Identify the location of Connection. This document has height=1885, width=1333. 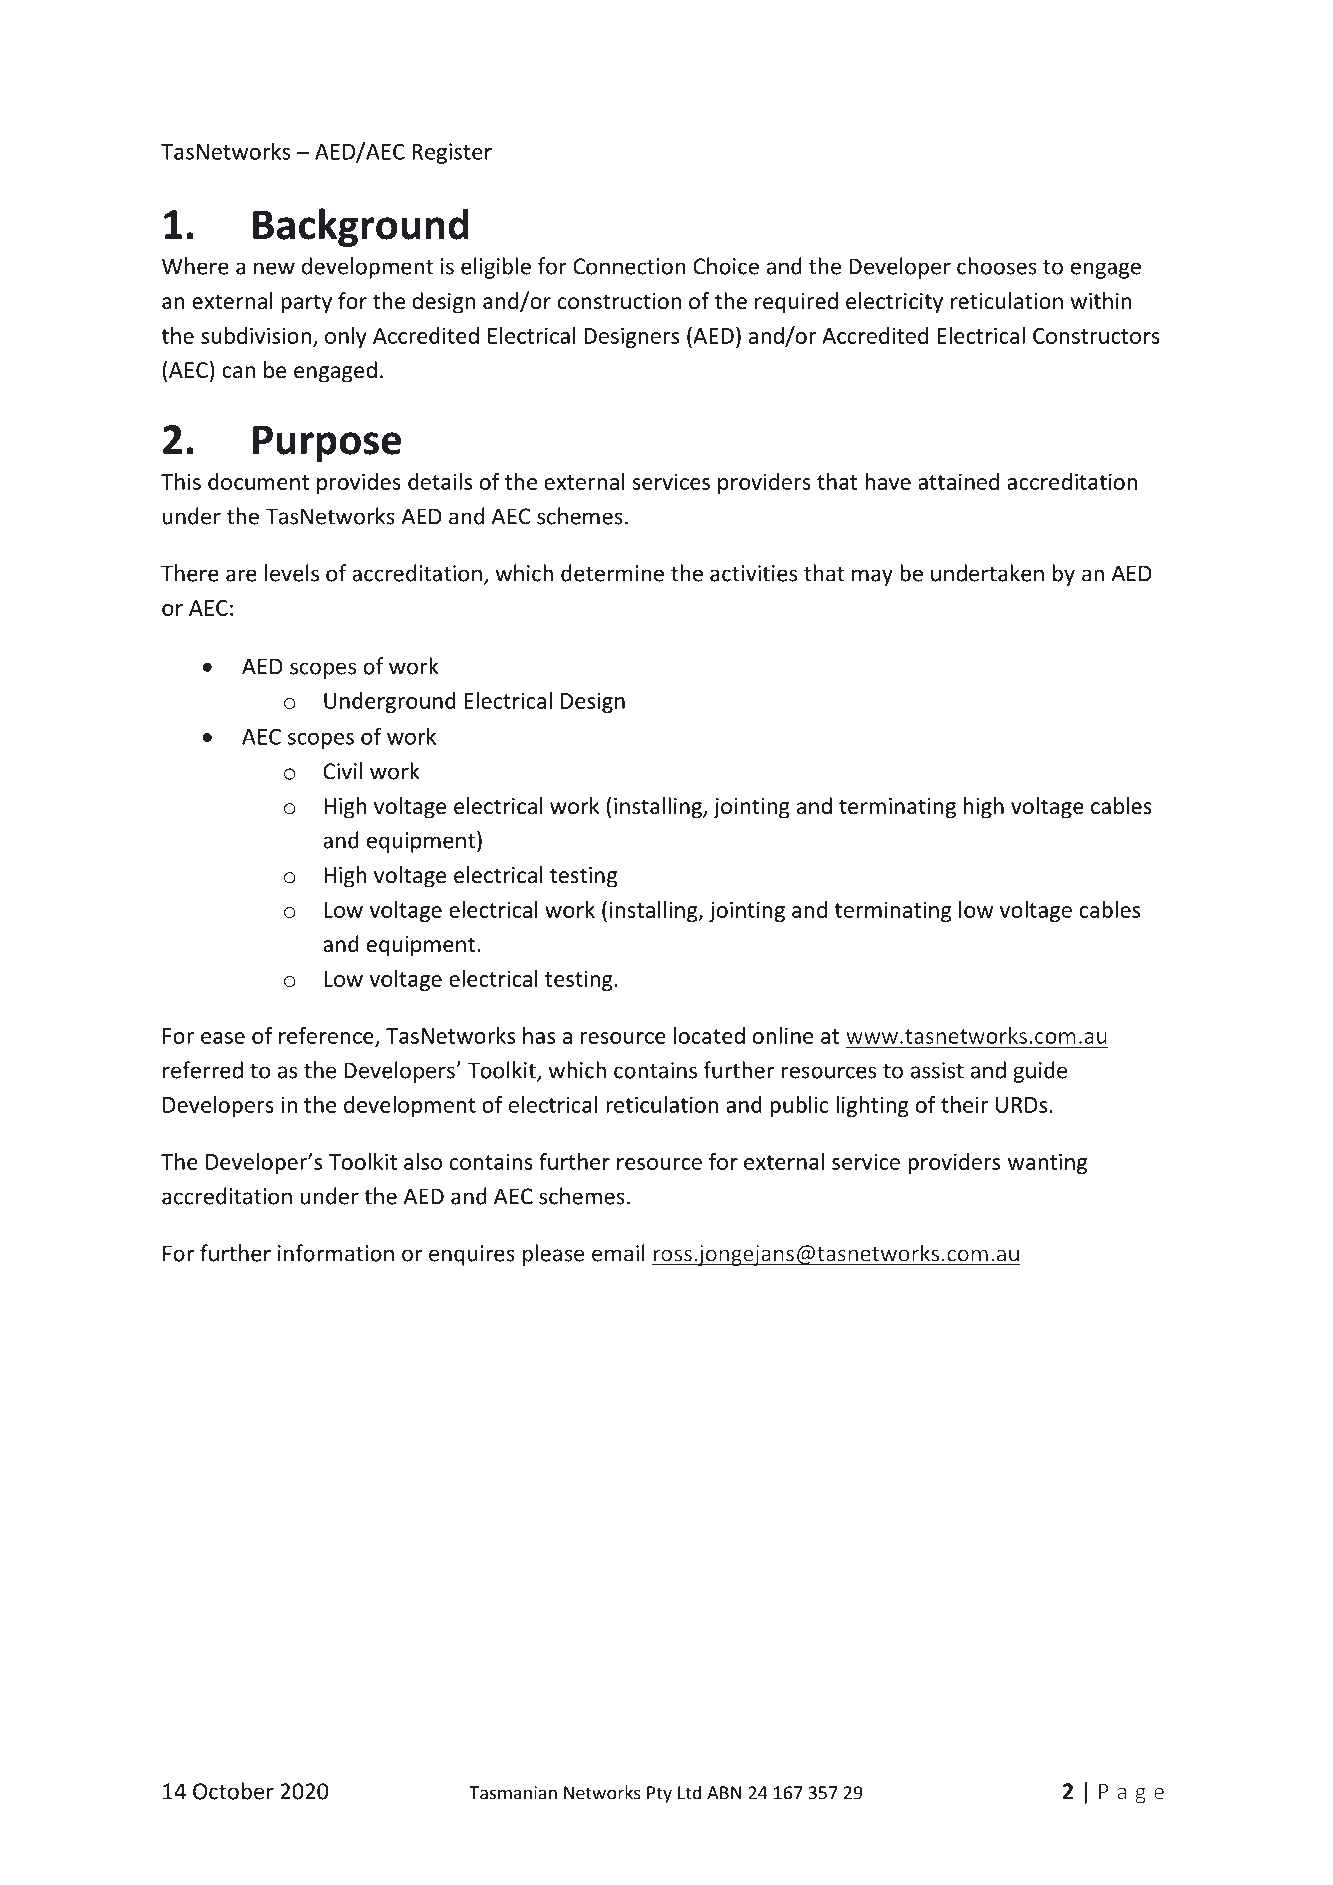
(629, 266).
